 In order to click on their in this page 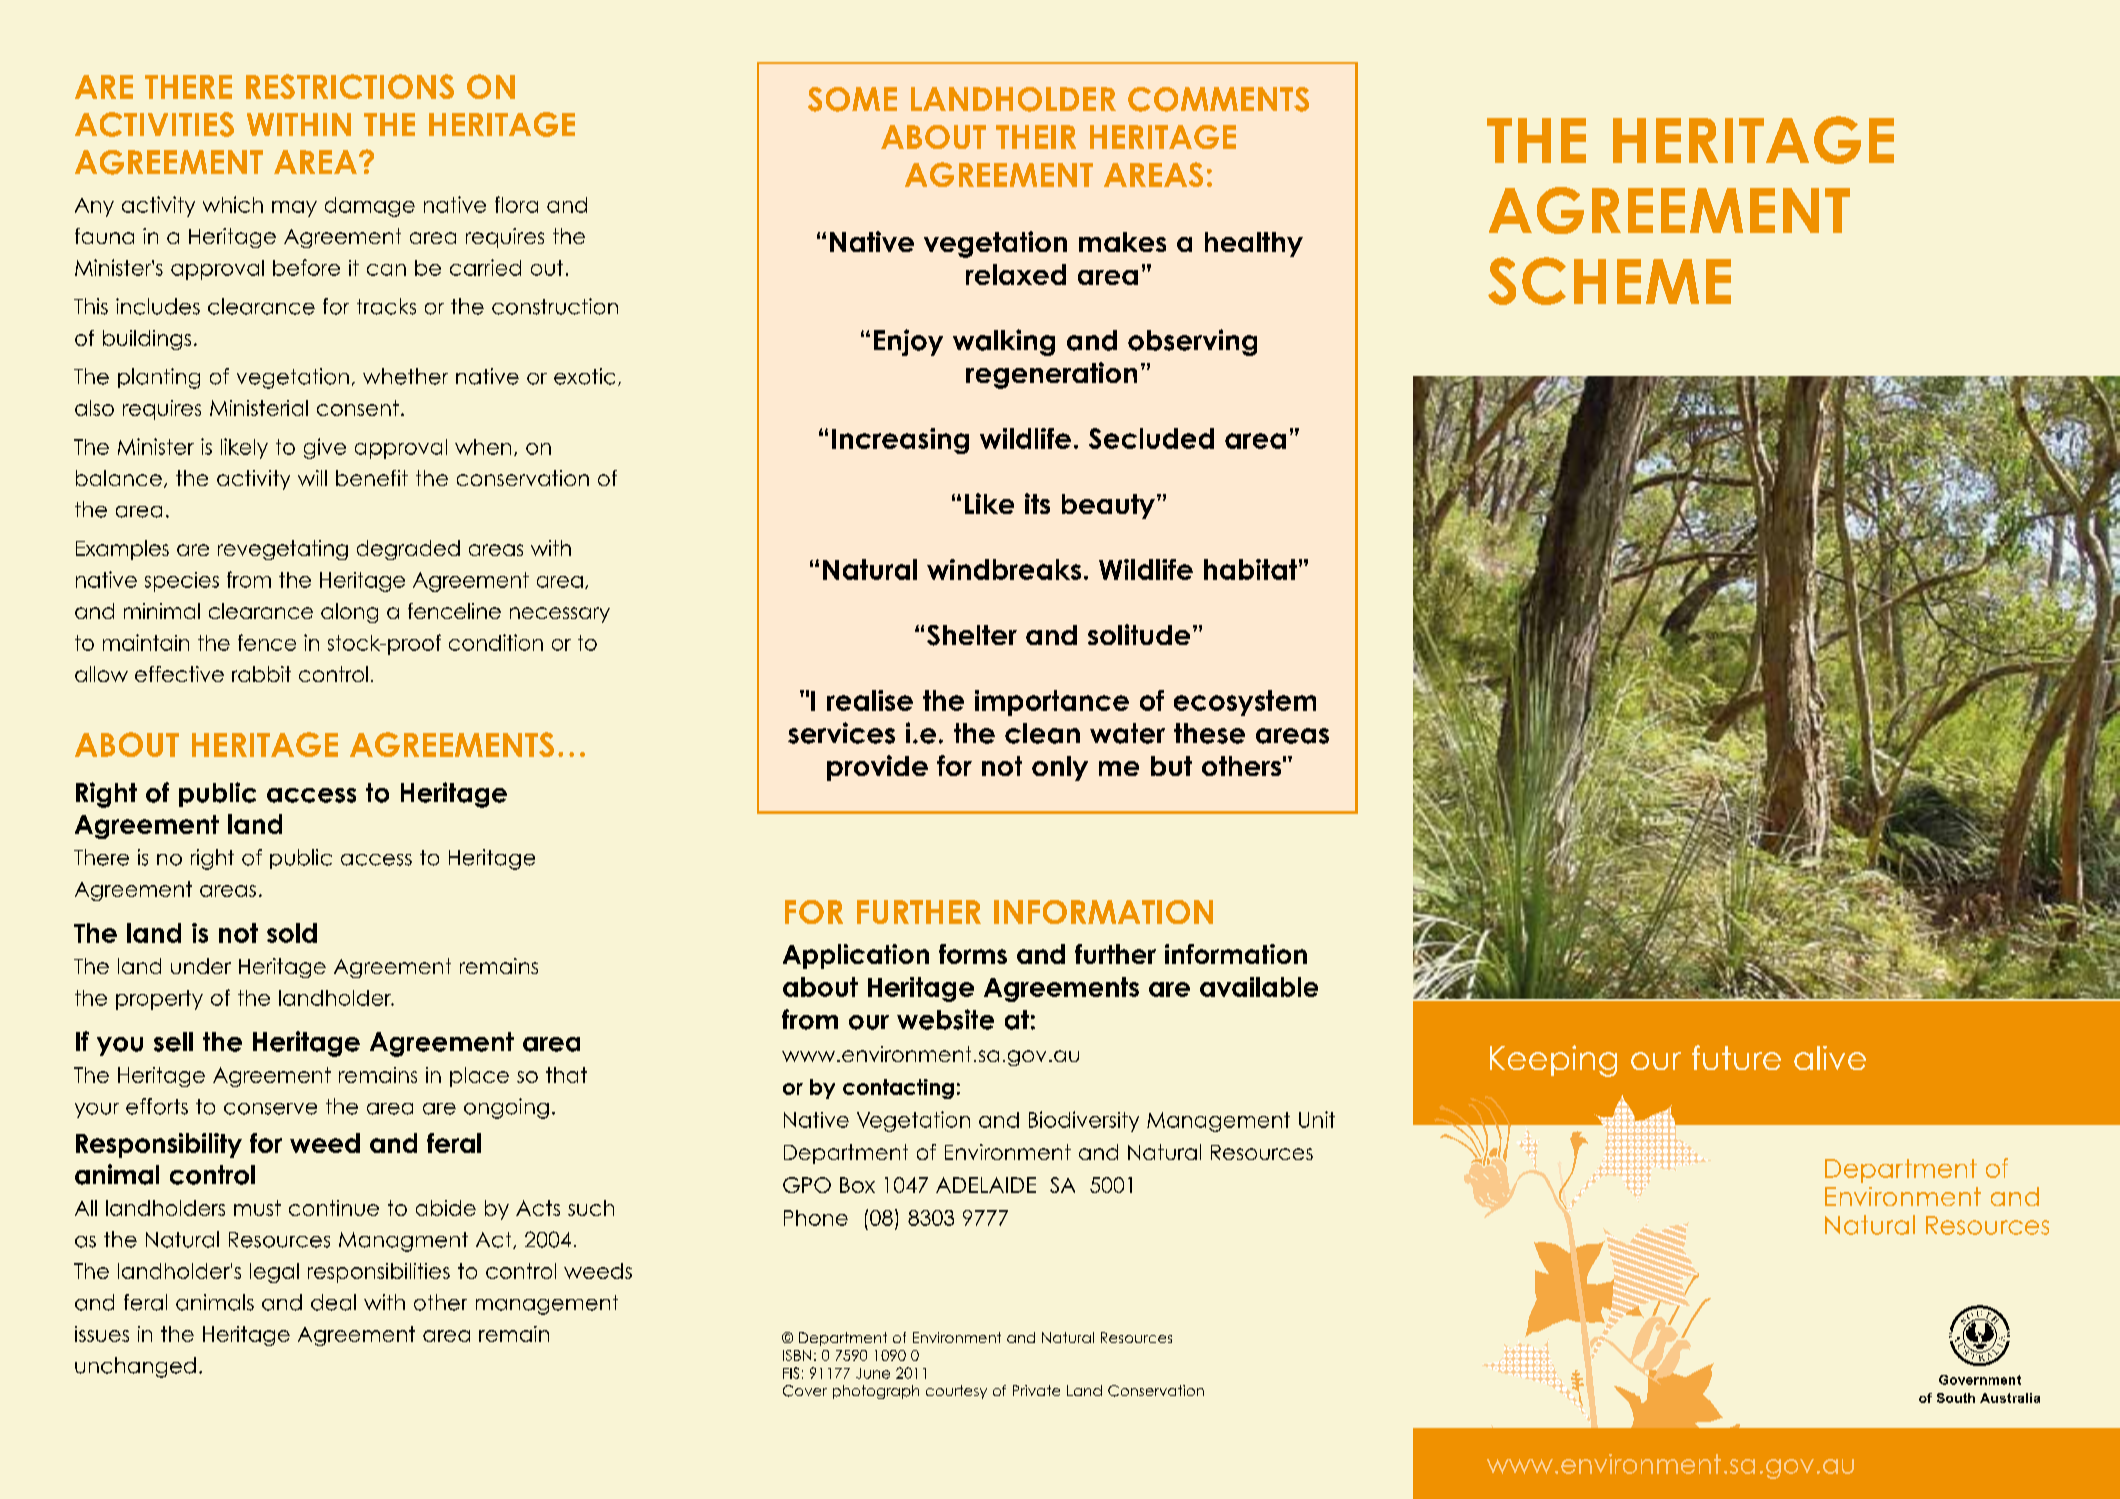, I will do `click(1036, 137)`.
